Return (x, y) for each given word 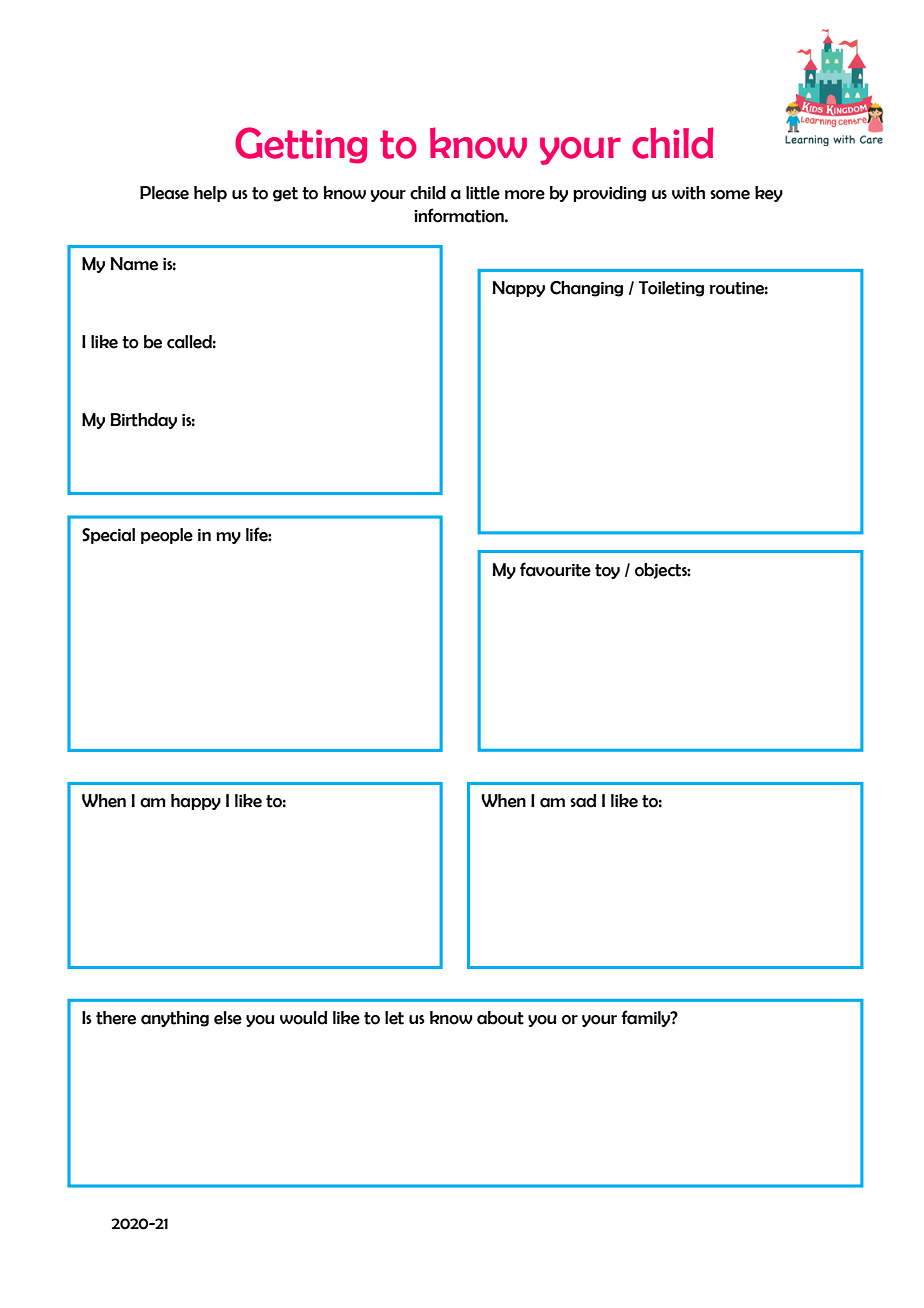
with (688, 193)
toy (607, 571)
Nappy (519, 289)
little (483, 193)
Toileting (671, 289)
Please (164, 193)
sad (583, 801)
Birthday (144, 421)
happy (196, 802)
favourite (555, 569)
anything (175, 1019)
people (167, 536)
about (500, 1018)
